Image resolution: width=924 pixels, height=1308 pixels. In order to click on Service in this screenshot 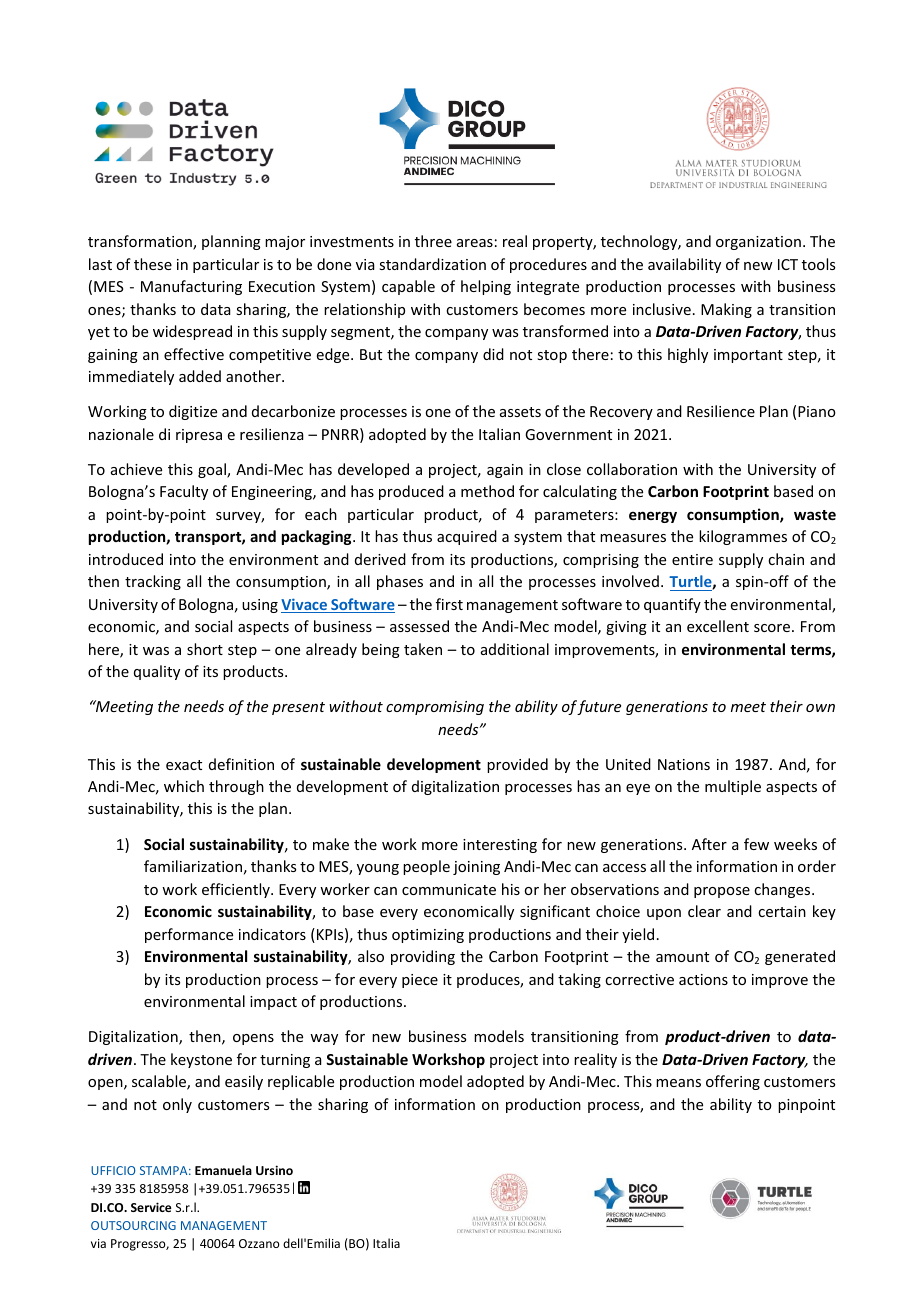, I will do `click(151, 1207)`.
